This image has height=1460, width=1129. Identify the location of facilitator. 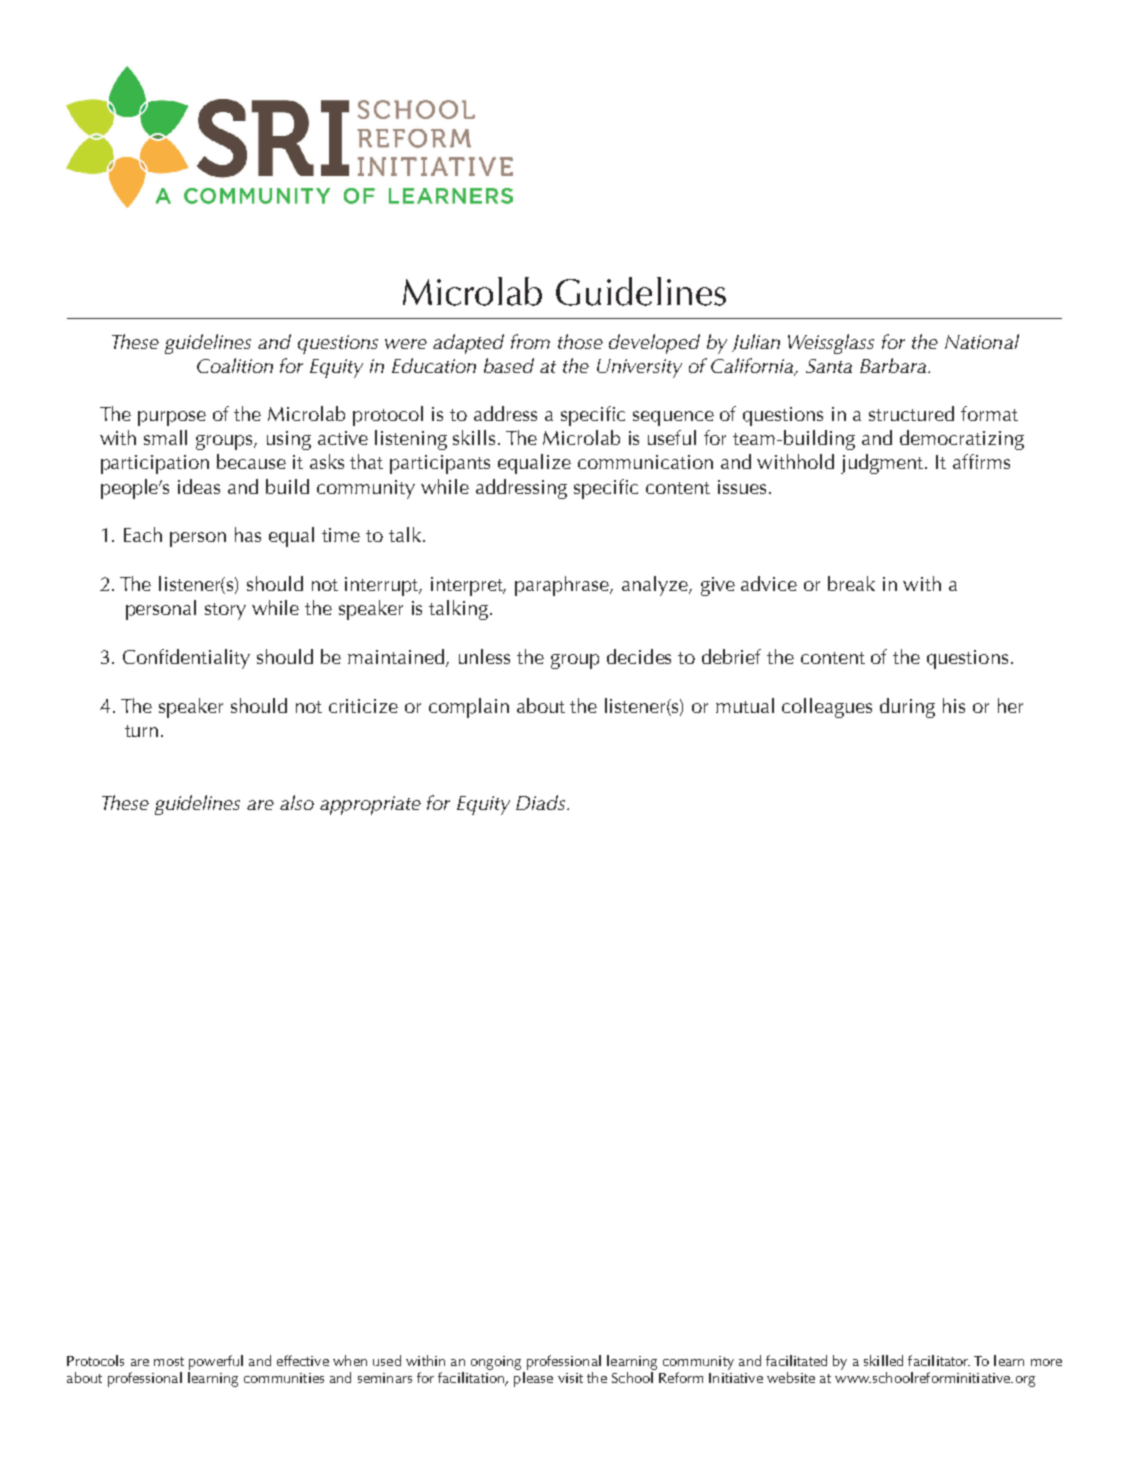
(939, 1360).
